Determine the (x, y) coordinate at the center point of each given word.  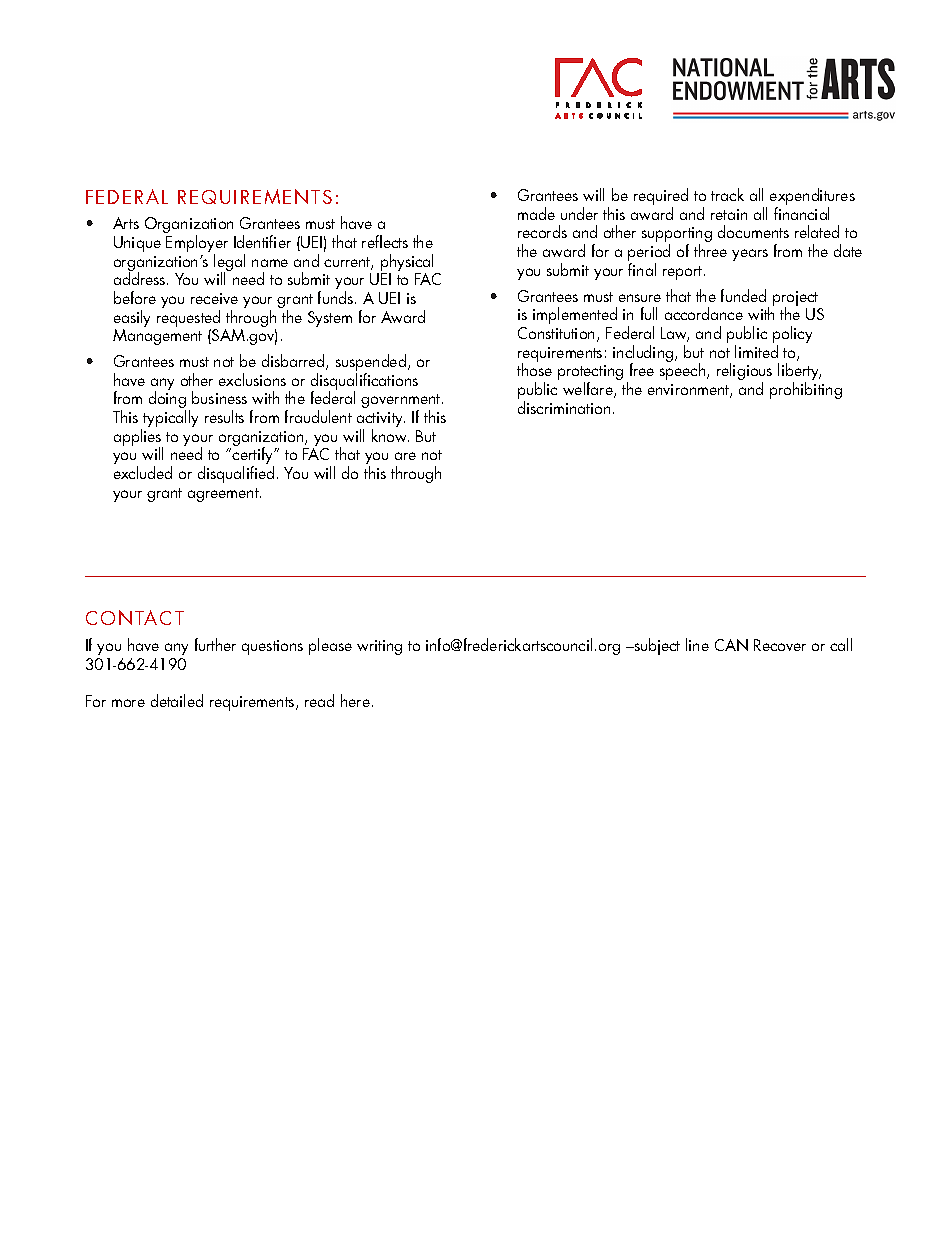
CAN (731, 645)
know (390, 435)
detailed (177, 700)
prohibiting (806, 390)
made (536, 213)
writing (379, 647)
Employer (197, 245)
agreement (224, 495)
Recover (780, 645)
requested (188, 320)
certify (254, 456)
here (355, 700)
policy (792, 336)
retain (729, 214)
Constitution (556, 333)
